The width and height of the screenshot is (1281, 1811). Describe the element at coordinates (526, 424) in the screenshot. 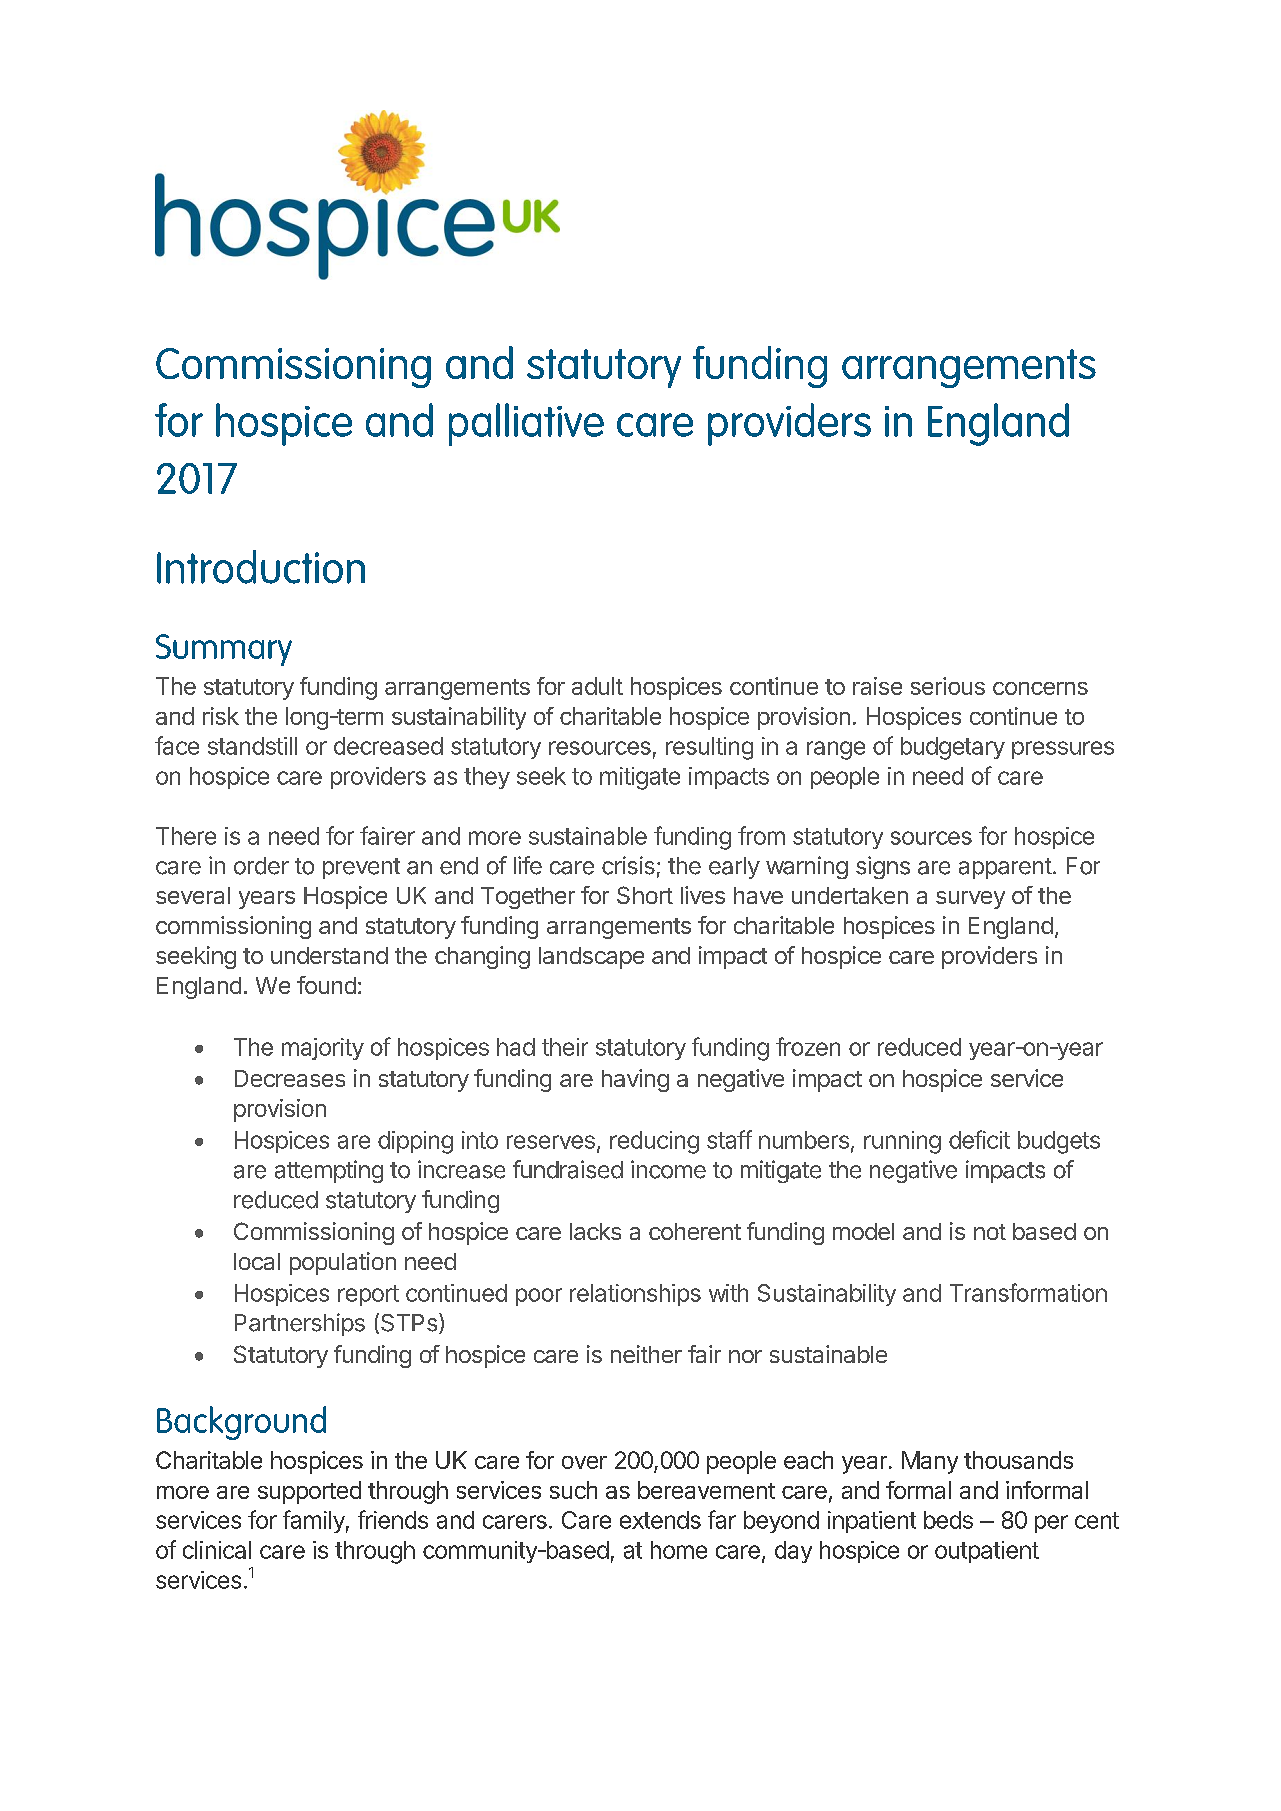

I see `palliative` at that location.
